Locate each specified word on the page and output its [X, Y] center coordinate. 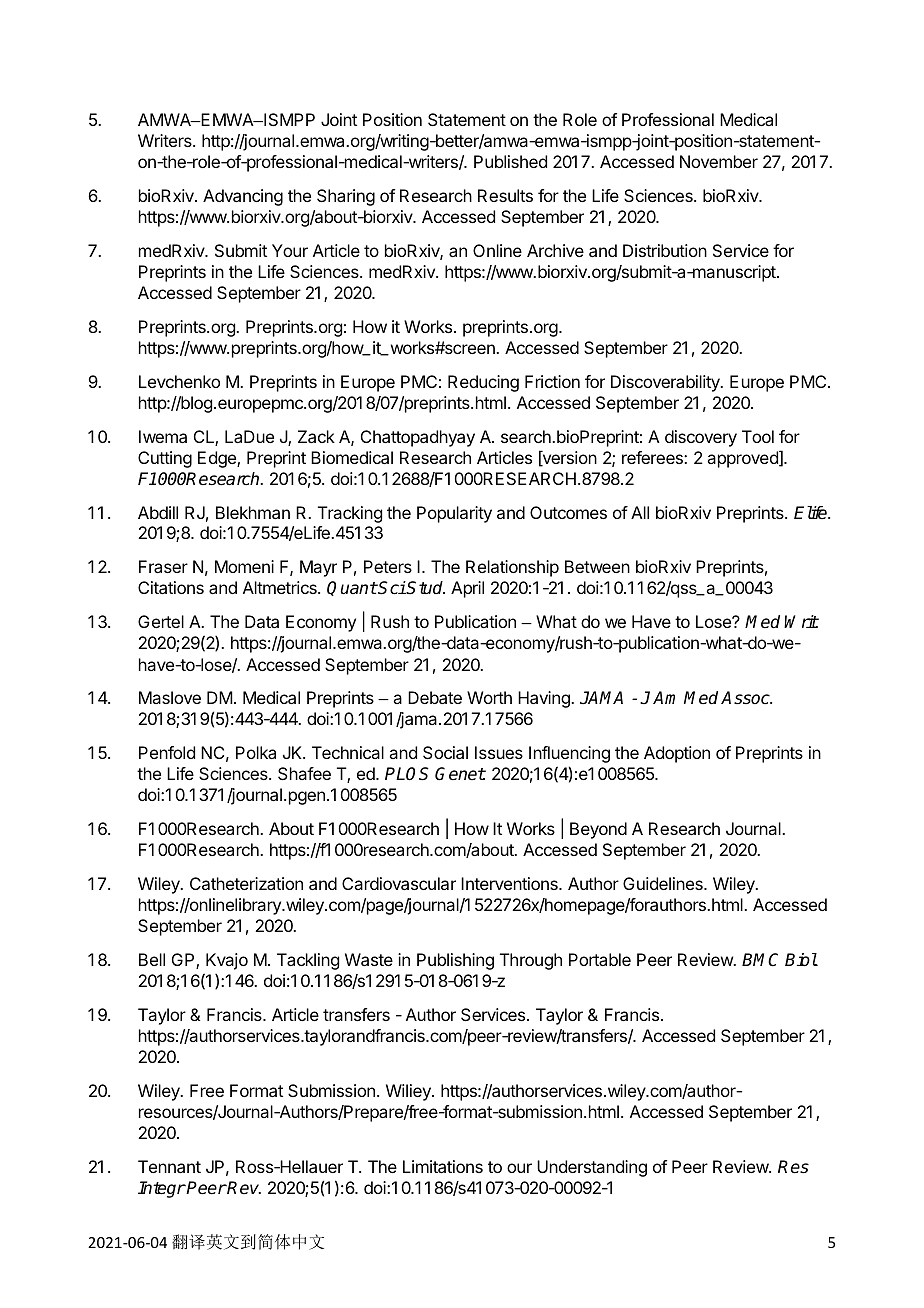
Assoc [746, 698]
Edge [218, 459]
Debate [435, 697]
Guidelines [664, 883]
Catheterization [246, 883]
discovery [701, 438]
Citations [171, 587]
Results [505, 195]
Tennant [169, 1166]
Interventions [510, 883]
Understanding [592, 1168]
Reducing [483, 383]
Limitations [443, 1166]
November [719, 161]
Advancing [243, 197]
